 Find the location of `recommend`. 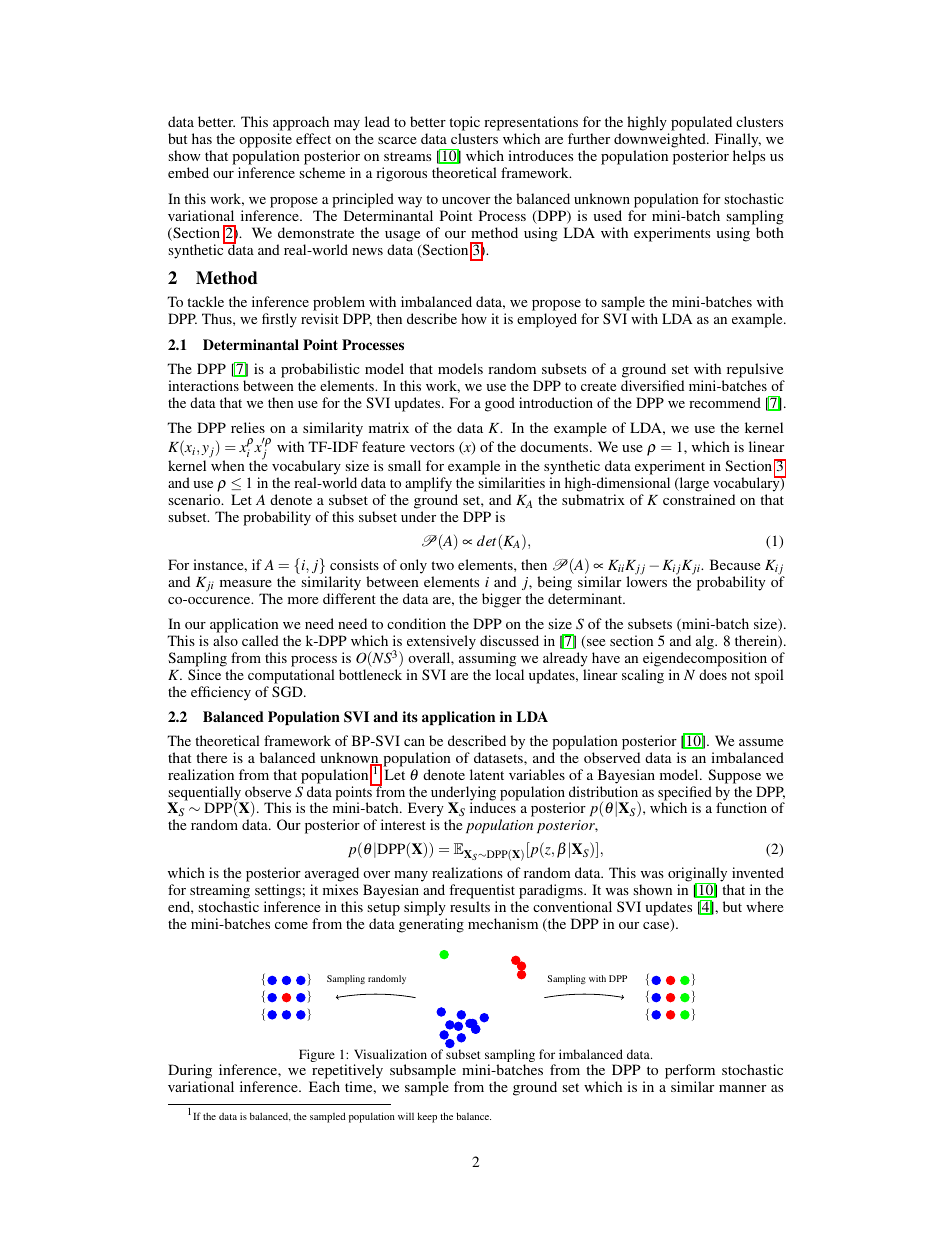

recommend is located at coordinates (725, 402).
